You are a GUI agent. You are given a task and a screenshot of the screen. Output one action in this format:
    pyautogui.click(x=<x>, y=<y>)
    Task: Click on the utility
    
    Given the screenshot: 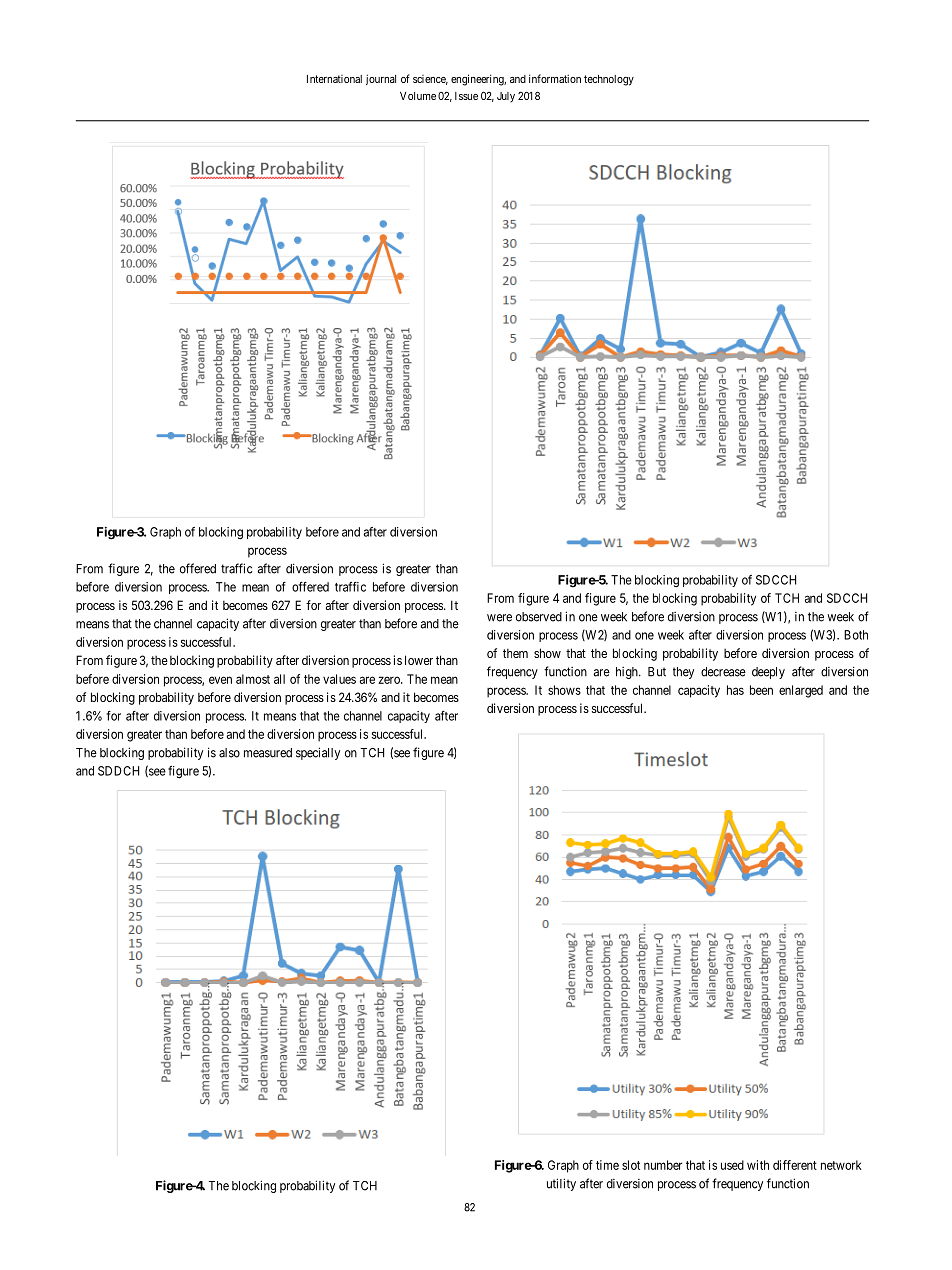 What is the action you would take?
    pyautogui.click(x=561, y=1184)
